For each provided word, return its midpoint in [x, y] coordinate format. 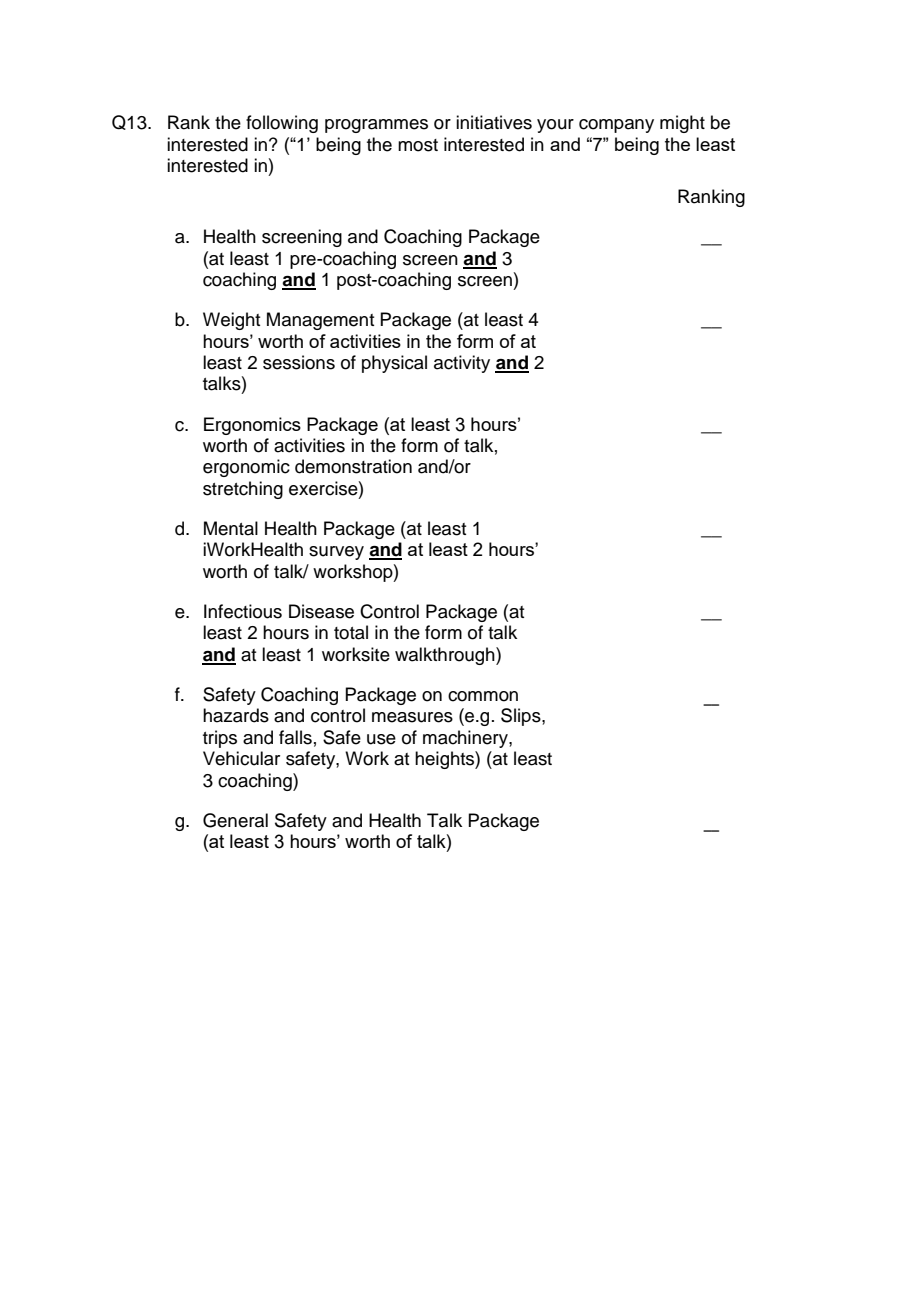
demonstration [353, 466]
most [418, 145]
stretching [243, 490]
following [282, 124]
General [235, 820]
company [616, 126]
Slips [522, 717]
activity [462, 364]
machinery [466, 739]
